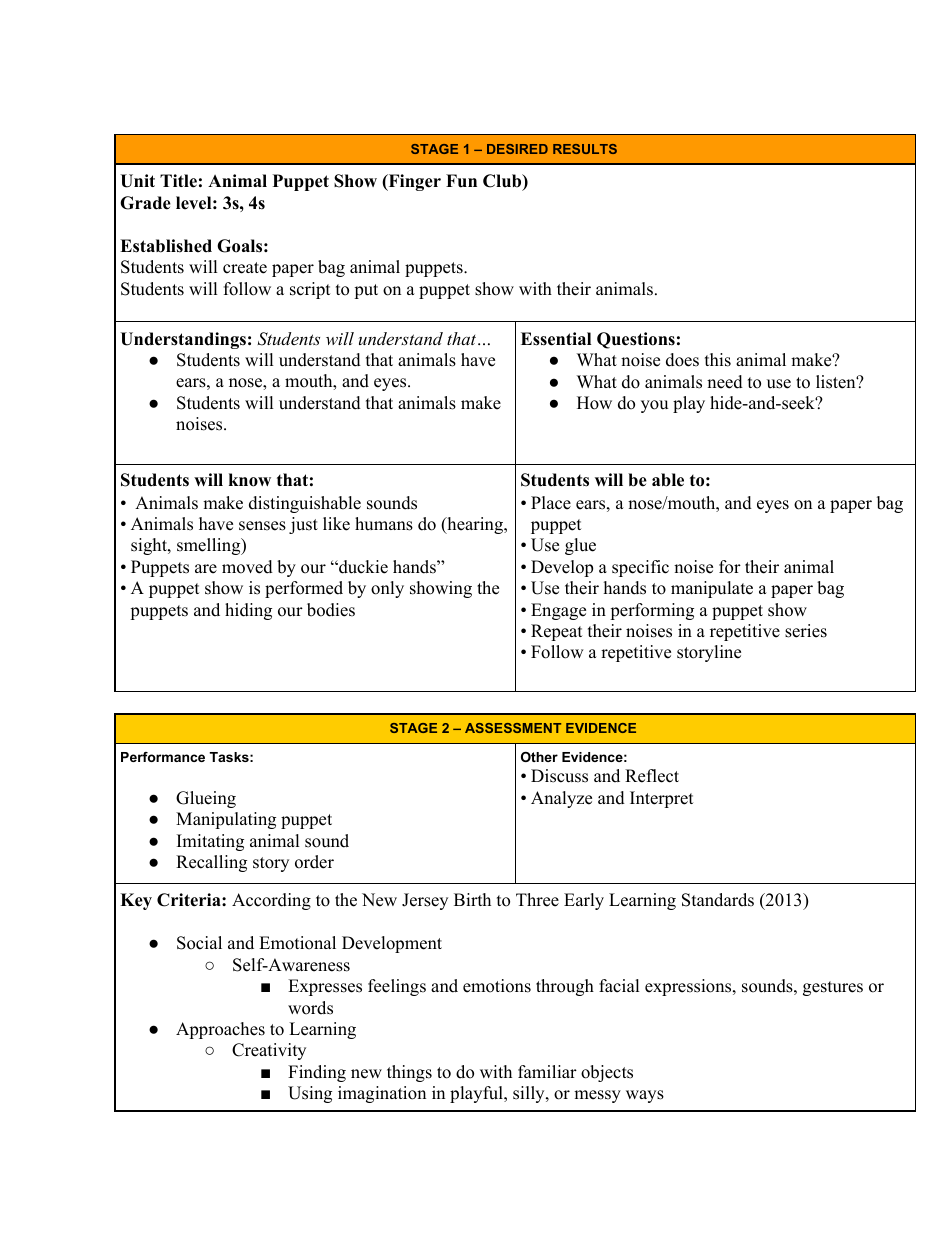 Image resolution: width=952 pixels, height=1233 pixels. What do you see at coordinates (806, 631) in the screenshot?
I see `series` at bounding box center [806, 631].
